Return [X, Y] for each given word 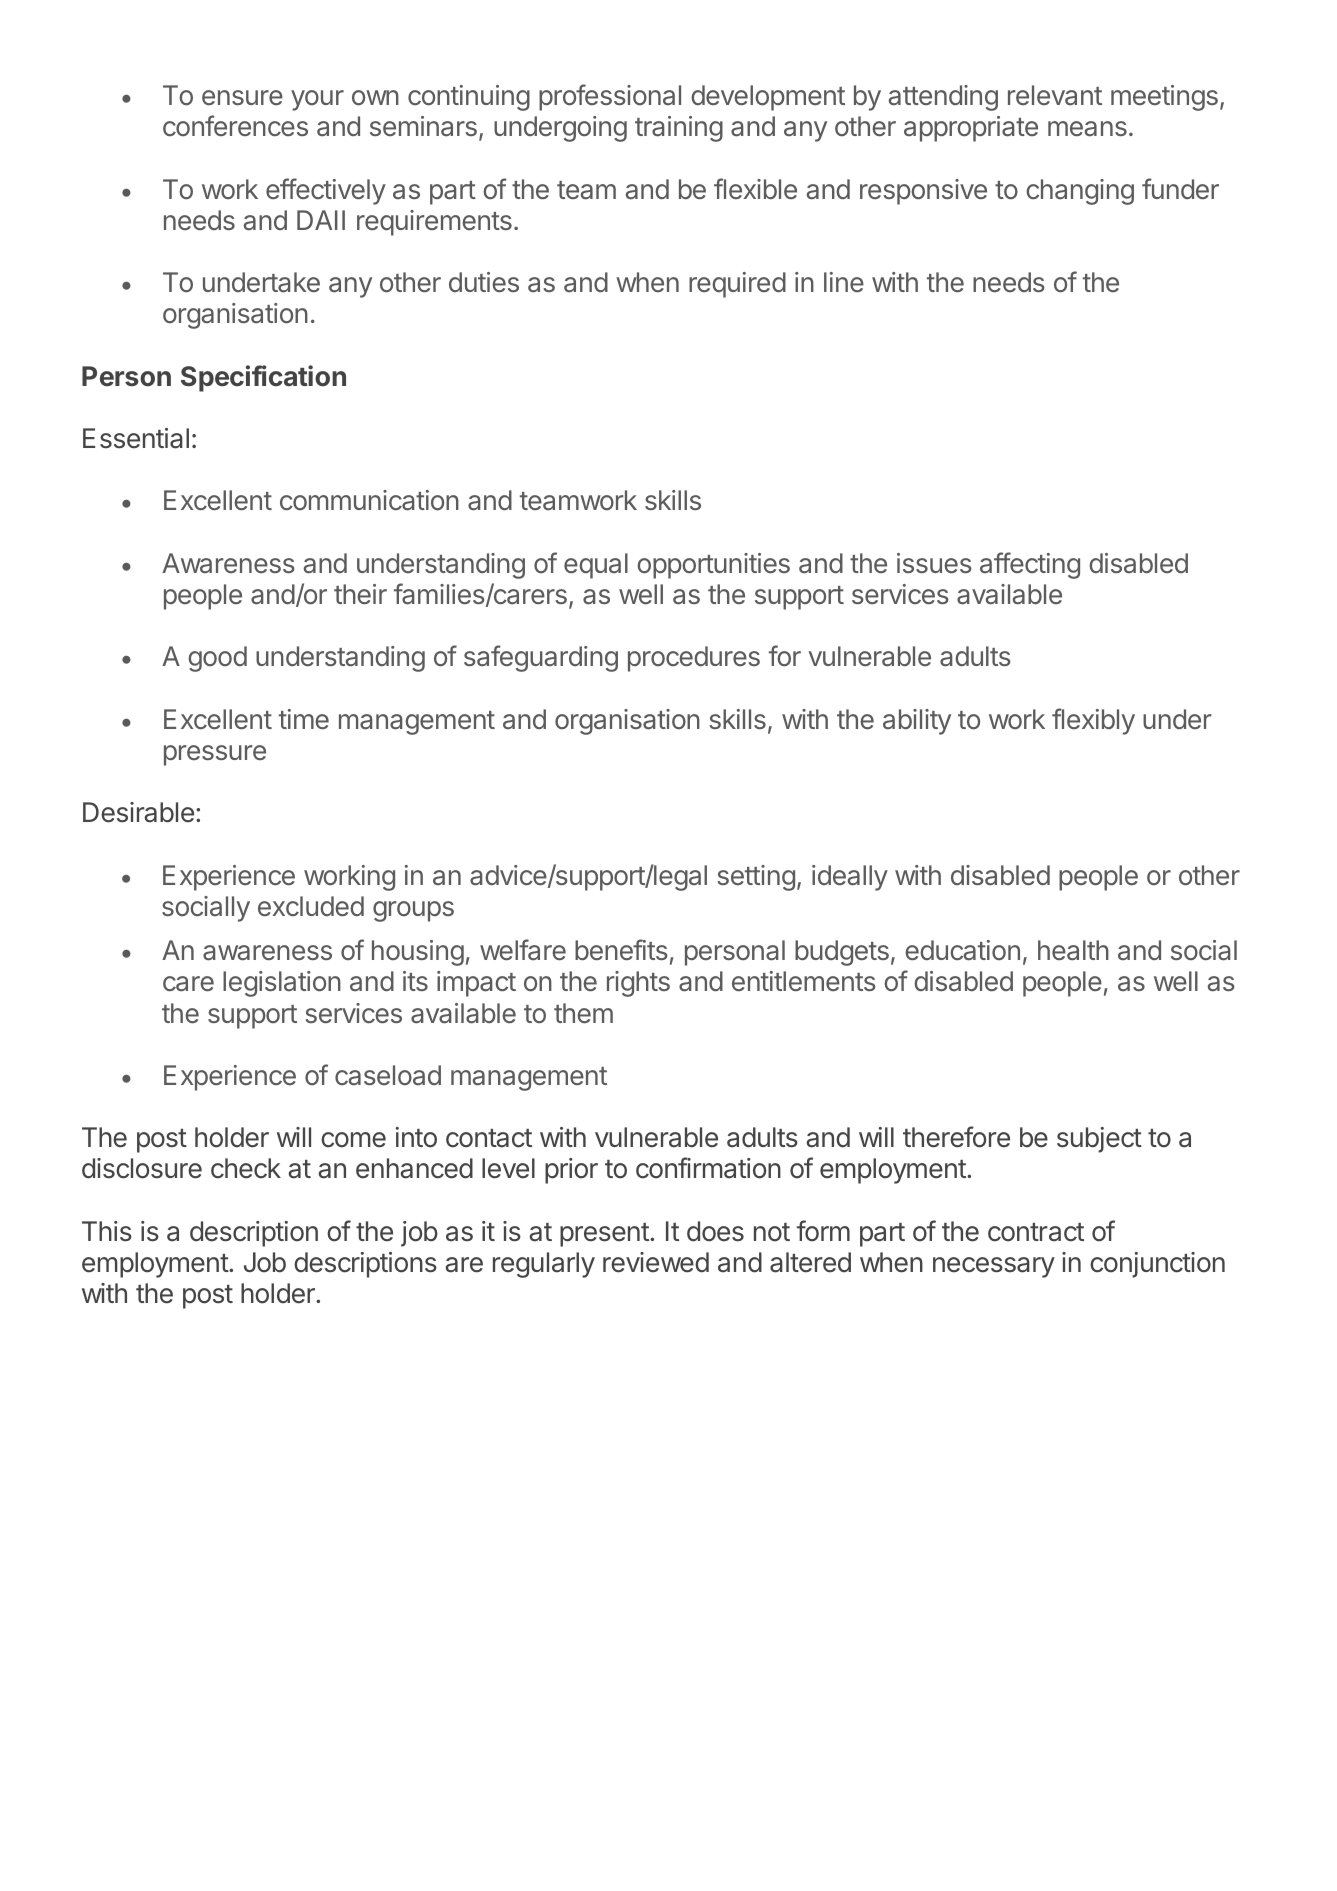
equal [596, 566]
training [679, 129]
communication [369, 500]
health [1073, 950]
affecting [1030, 565]
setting [756, 878]
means [1087, 129]
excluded [311, 906]
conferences [235, 125]
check [246, 1168]
